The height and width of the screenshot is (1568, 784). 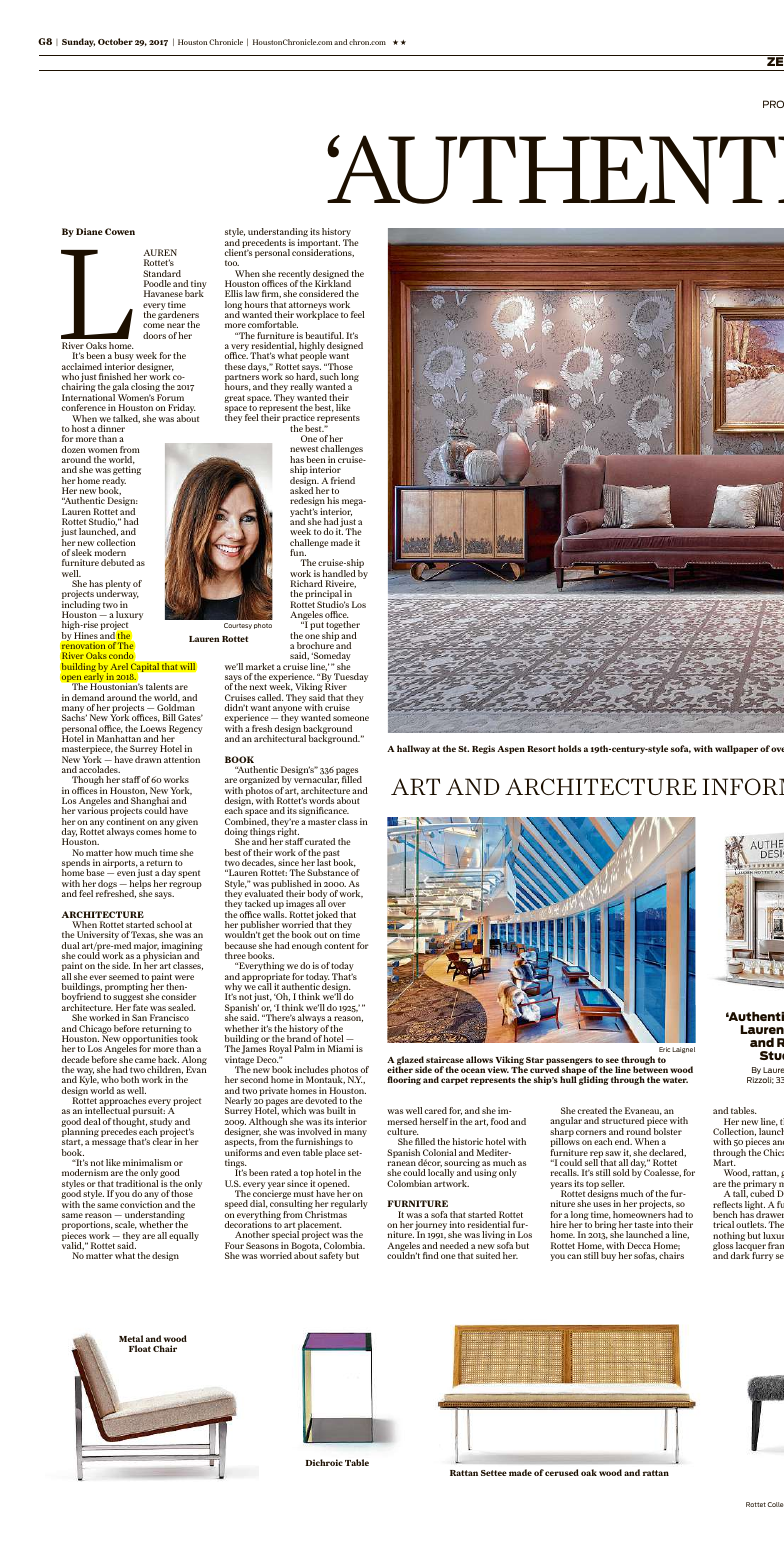 What do you see at coordinates (124, 976) in the screenshot?
I see `seemed` at bounding box center [124, 976].
